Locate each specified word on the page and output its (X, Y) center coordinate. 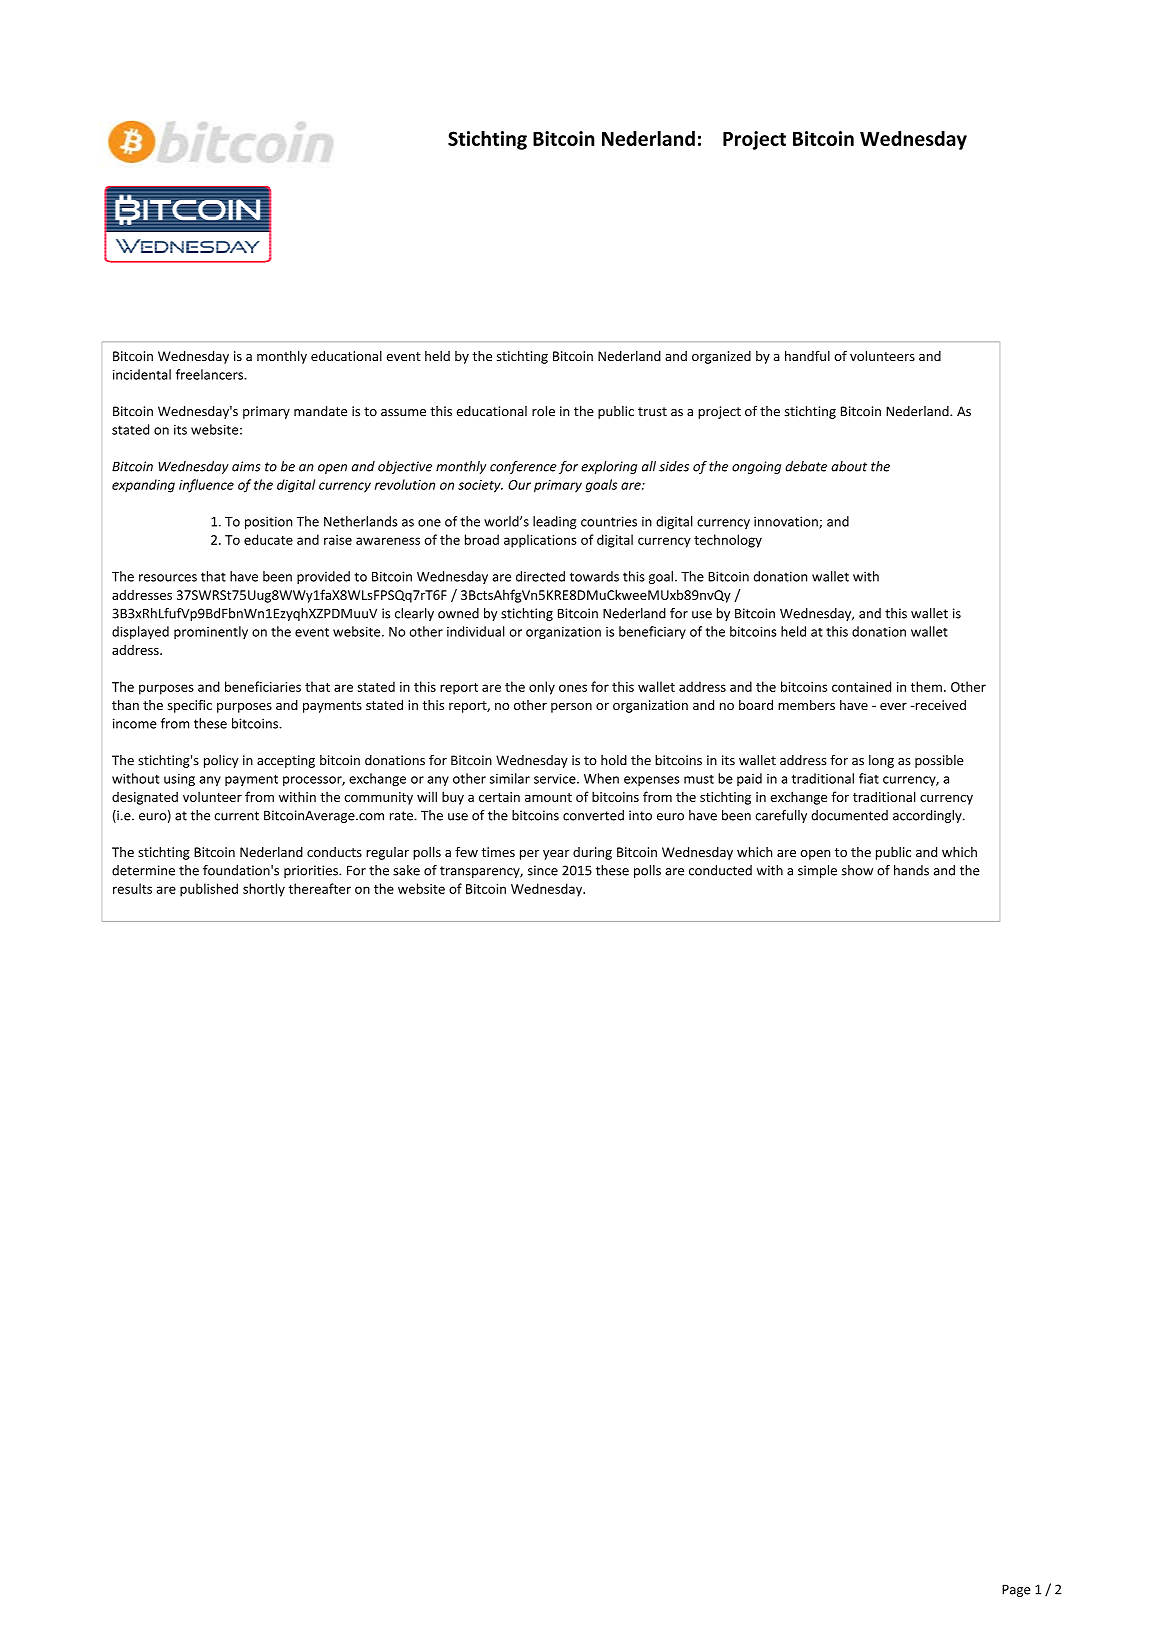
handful (807, 355)
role (543, 411)
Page (1016, 1590)
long (881, 761)
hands (911, 870)
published (209, 890)
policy (221, 761)
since (543, 870)
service (556, 779)
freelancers (210, 374)
